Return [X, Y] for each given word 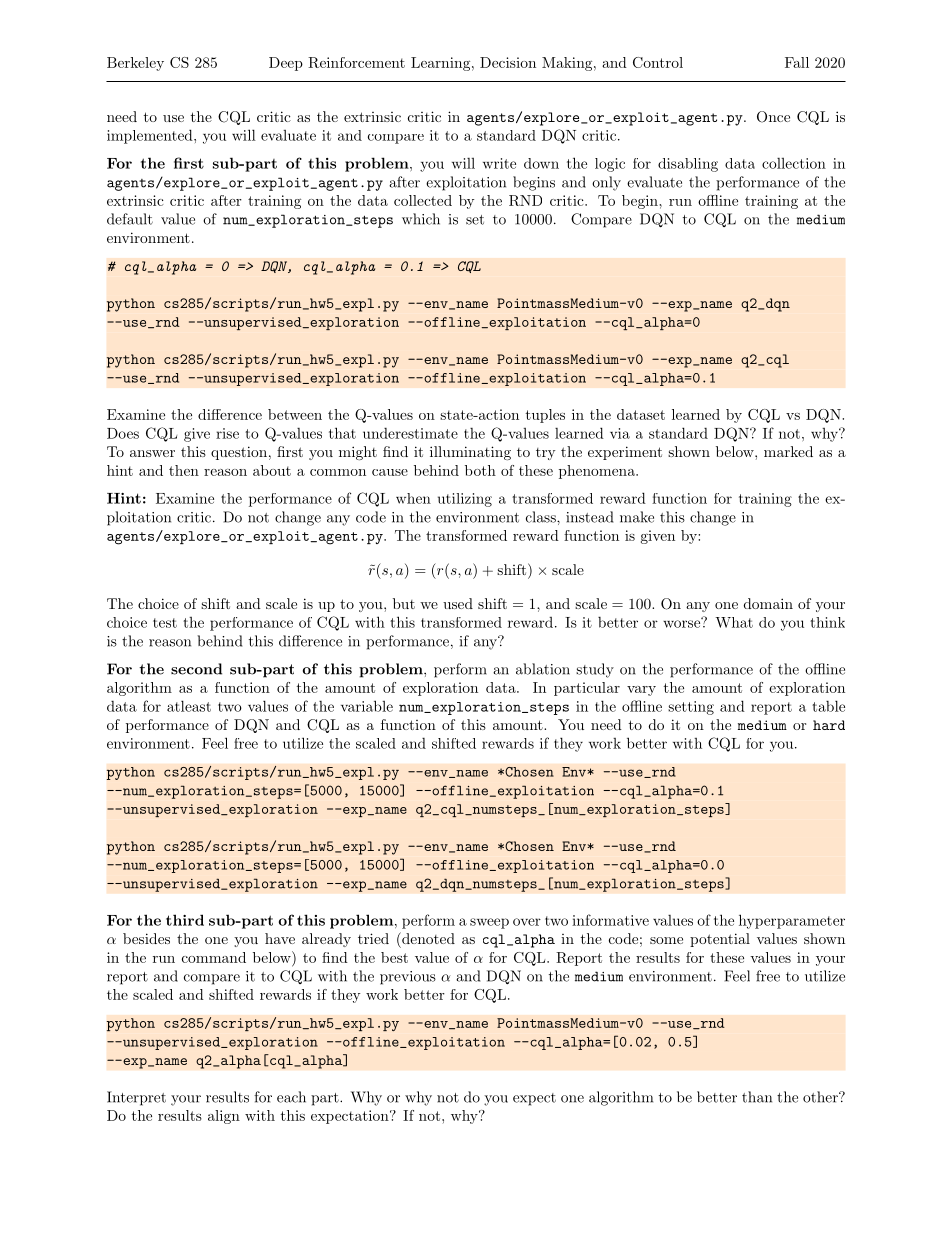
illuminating [470, 453]
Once [773, 117]
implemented [151, 136]
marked [788, 451]
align [224, 1117]
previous [408, 978]
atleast [189, 706]
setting [691, 708]
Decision [508, 62]
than [757, 1097]
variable [367, 706]
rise [227, 433]
